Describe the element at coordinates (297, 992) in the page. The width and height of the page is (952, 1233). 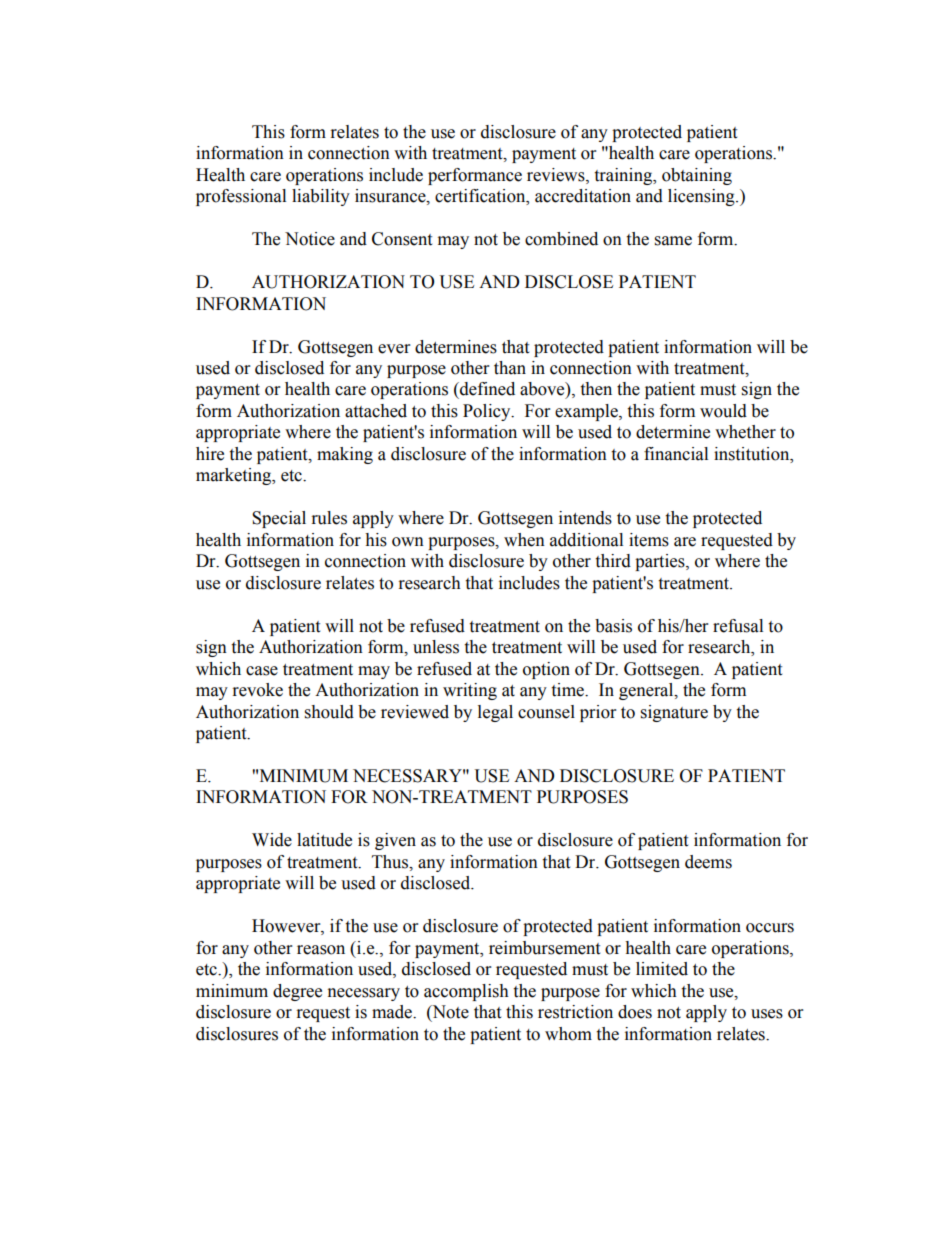
I see `degree` at that location.
